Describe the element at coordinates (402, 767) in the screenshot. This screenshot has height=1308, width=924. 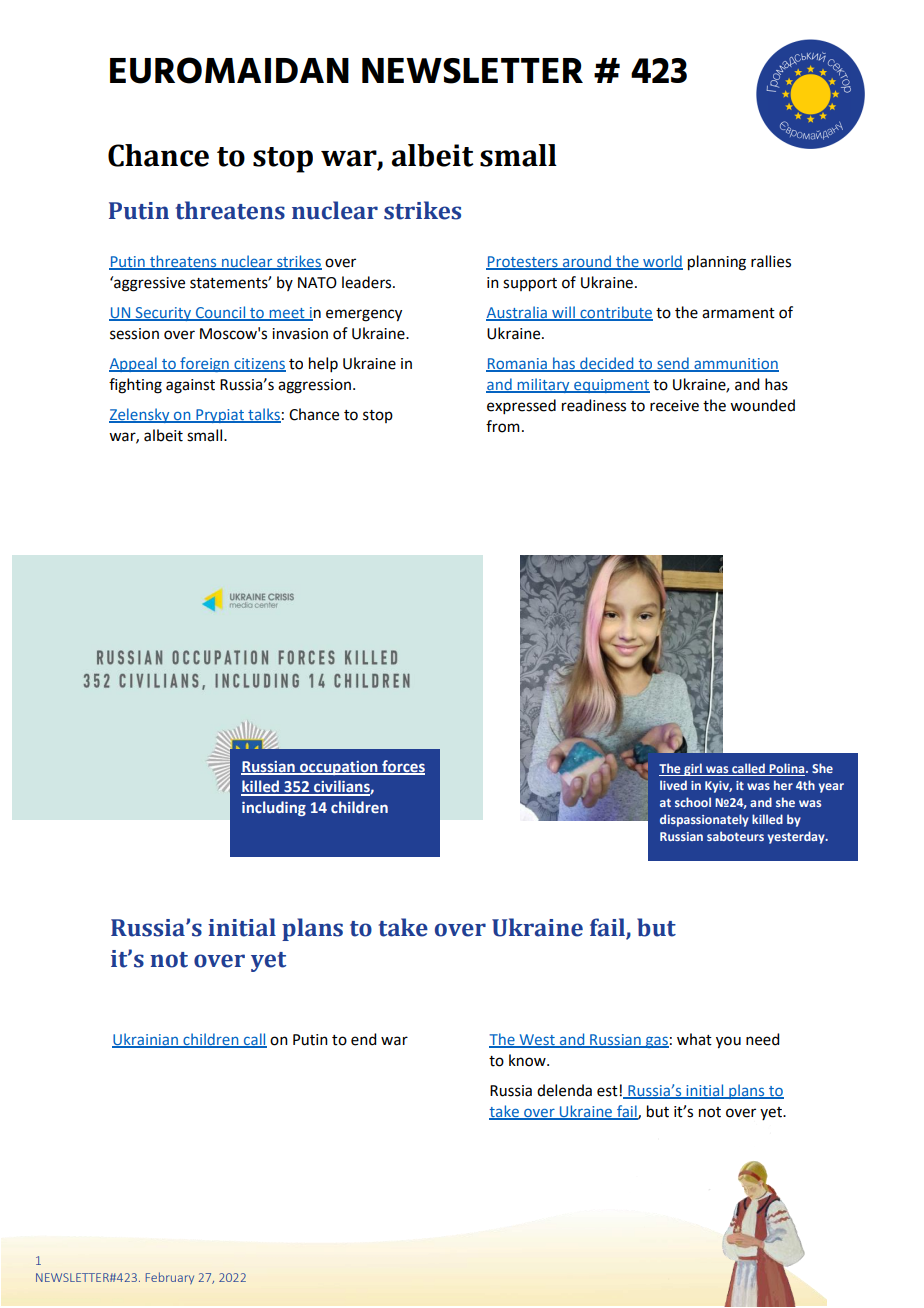
I see `forces` at that location.
